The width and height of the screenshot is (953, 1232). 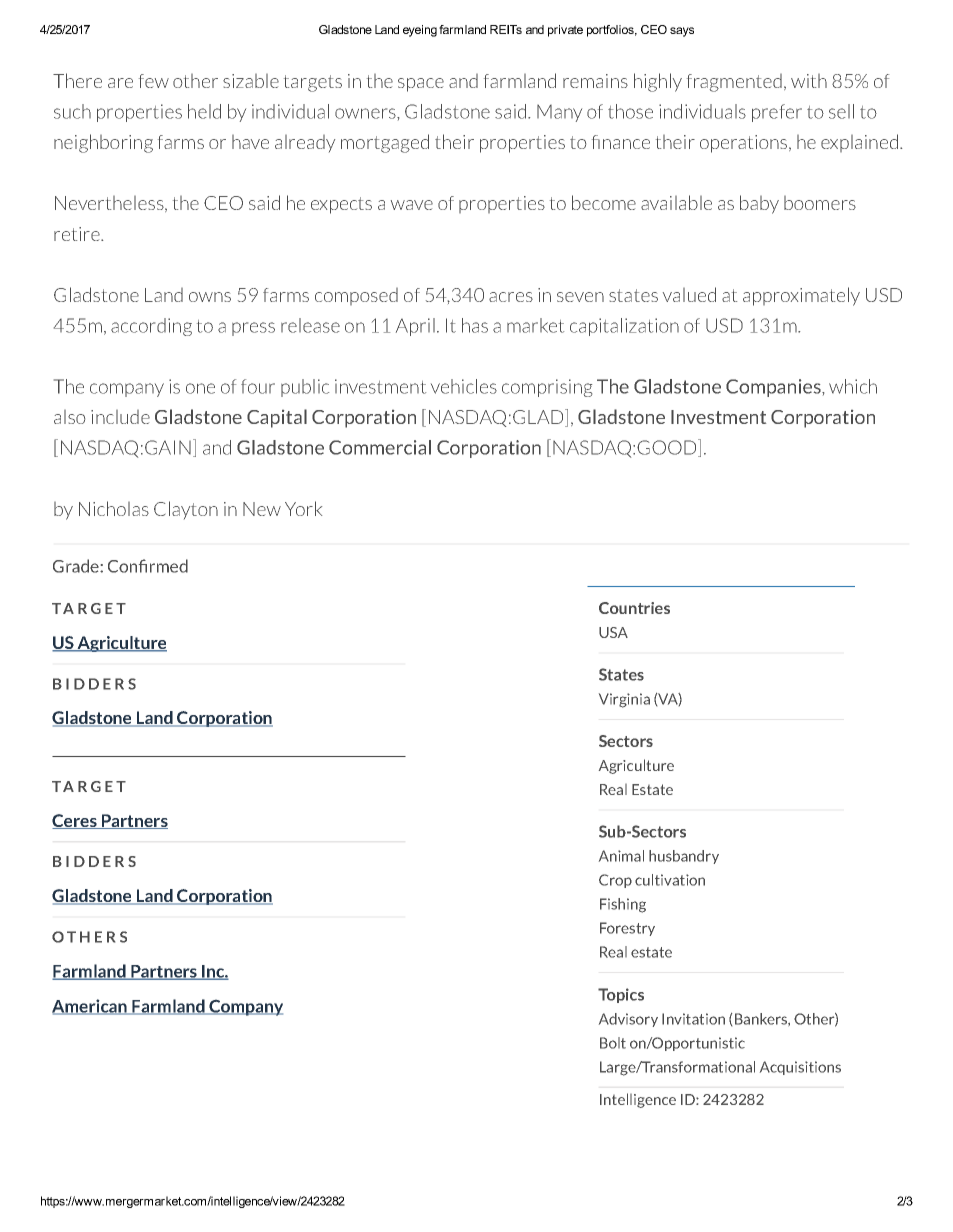 I want to click on Clayton, so click(x=186, y=510).
